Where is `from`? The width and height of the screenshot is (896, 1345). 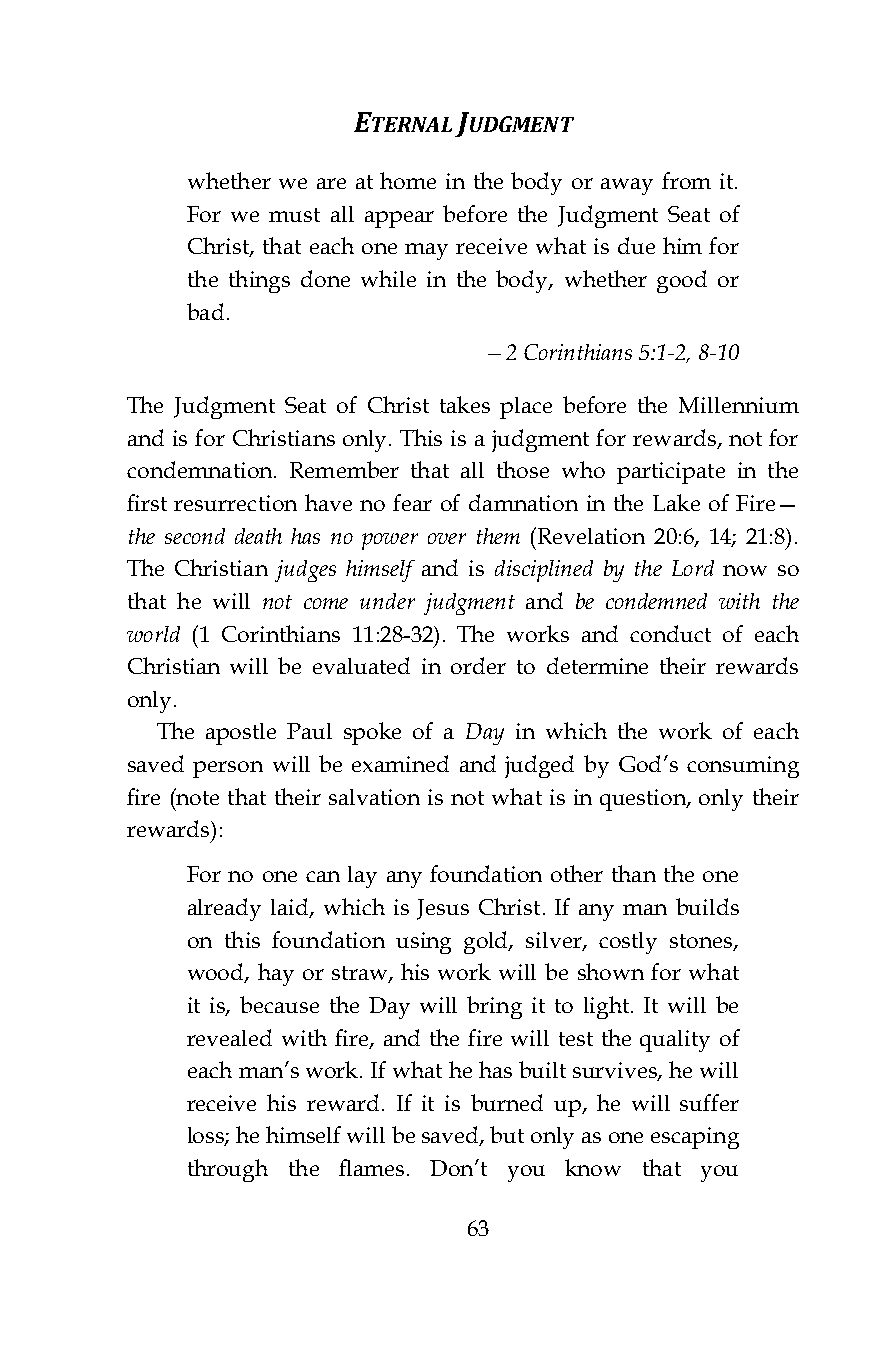 from is located at coordinates (686, 180).
